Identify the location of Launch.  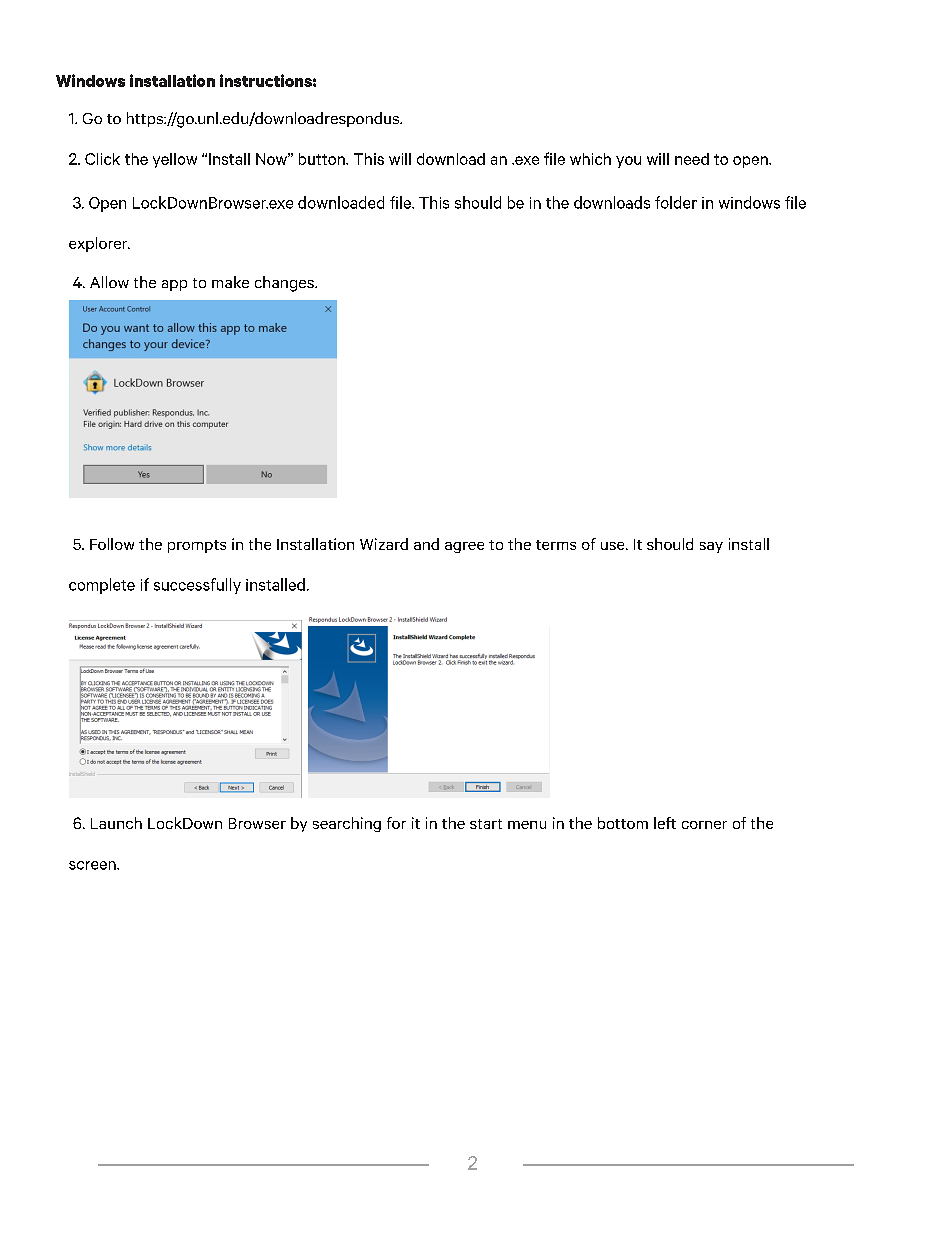
(116, 823).
